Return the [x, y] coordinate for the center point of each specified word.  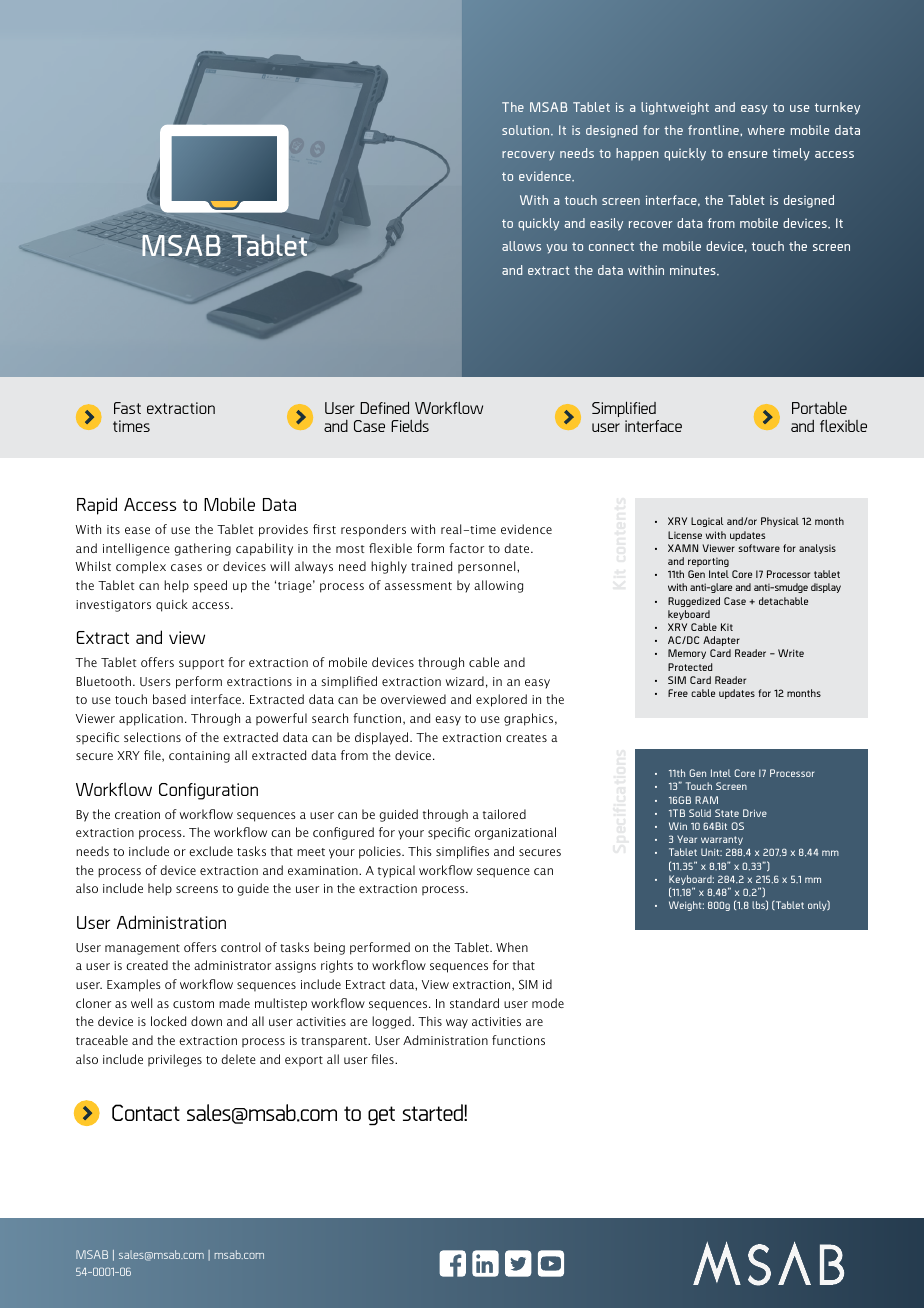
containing [199, 757]
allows [521, 246]
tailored [504, 814]
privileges [175, 1060]
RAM [706, 800]
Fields [410, 426]
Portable [819, 408]
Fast [127, 408]
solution [527, 130]
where [766, 130]
